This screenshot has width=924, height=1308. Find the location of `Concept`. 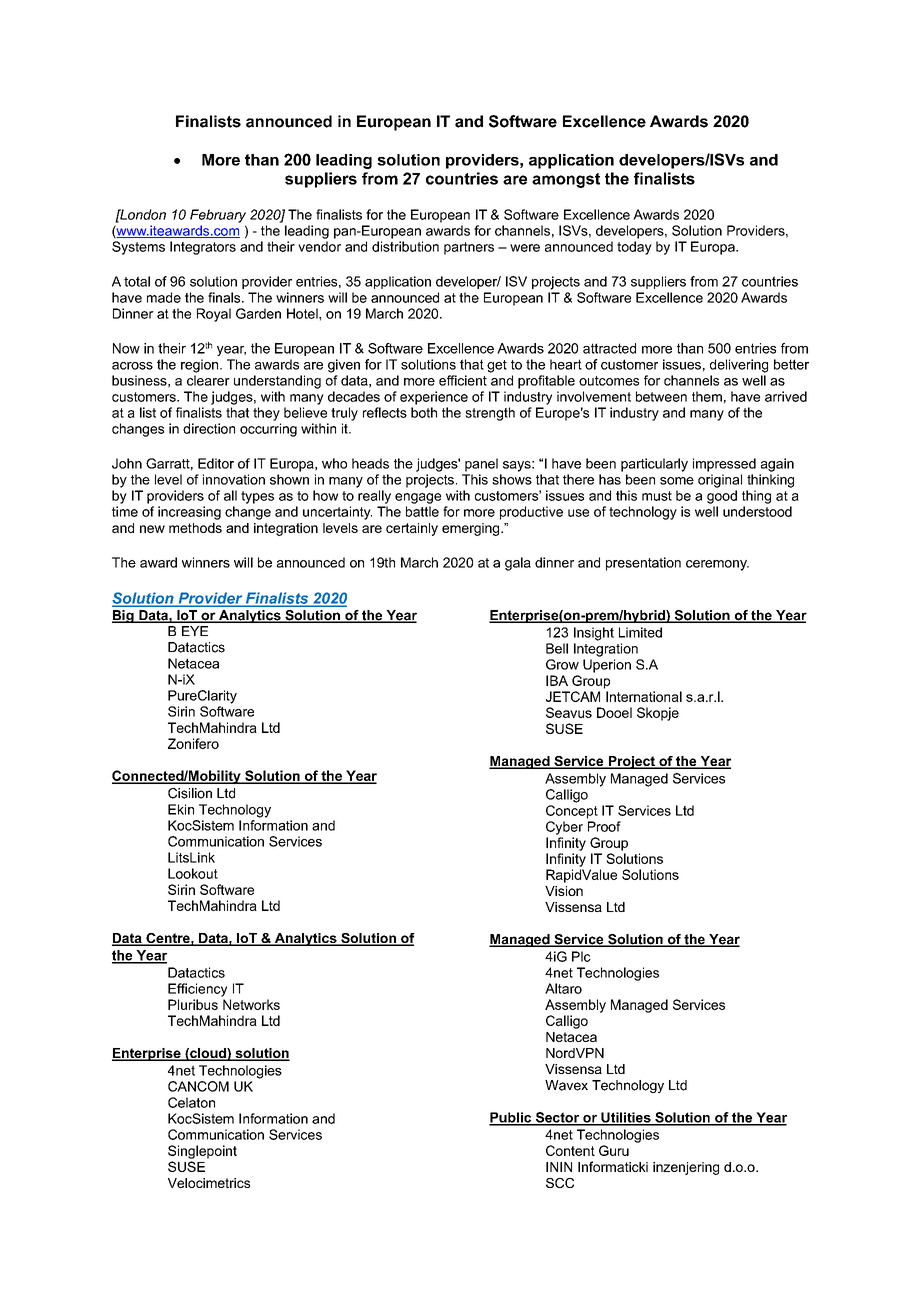

Concept is located at coordinates (572, 812).
